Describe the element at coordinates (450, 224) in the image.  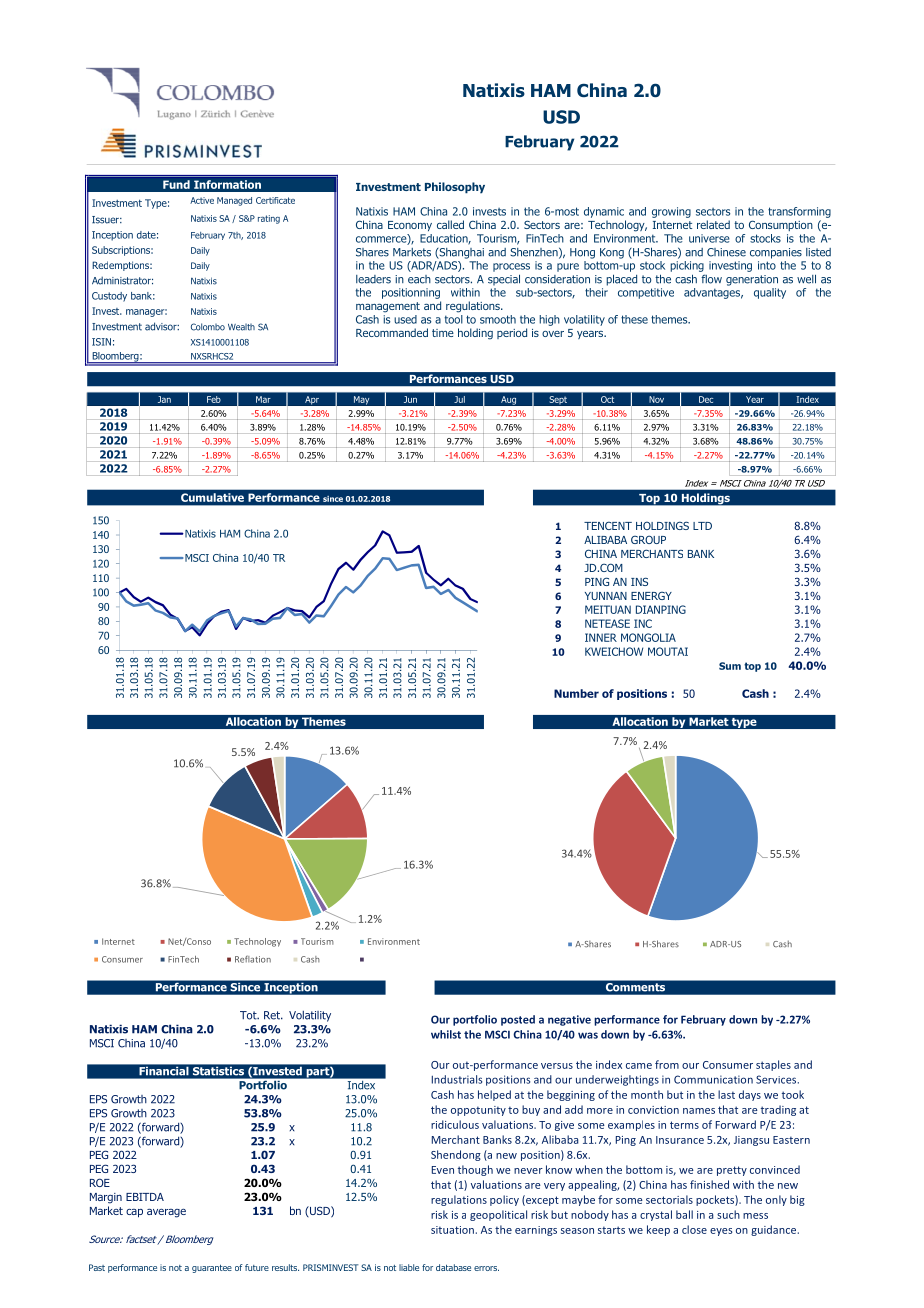
I see `called` at that location.
